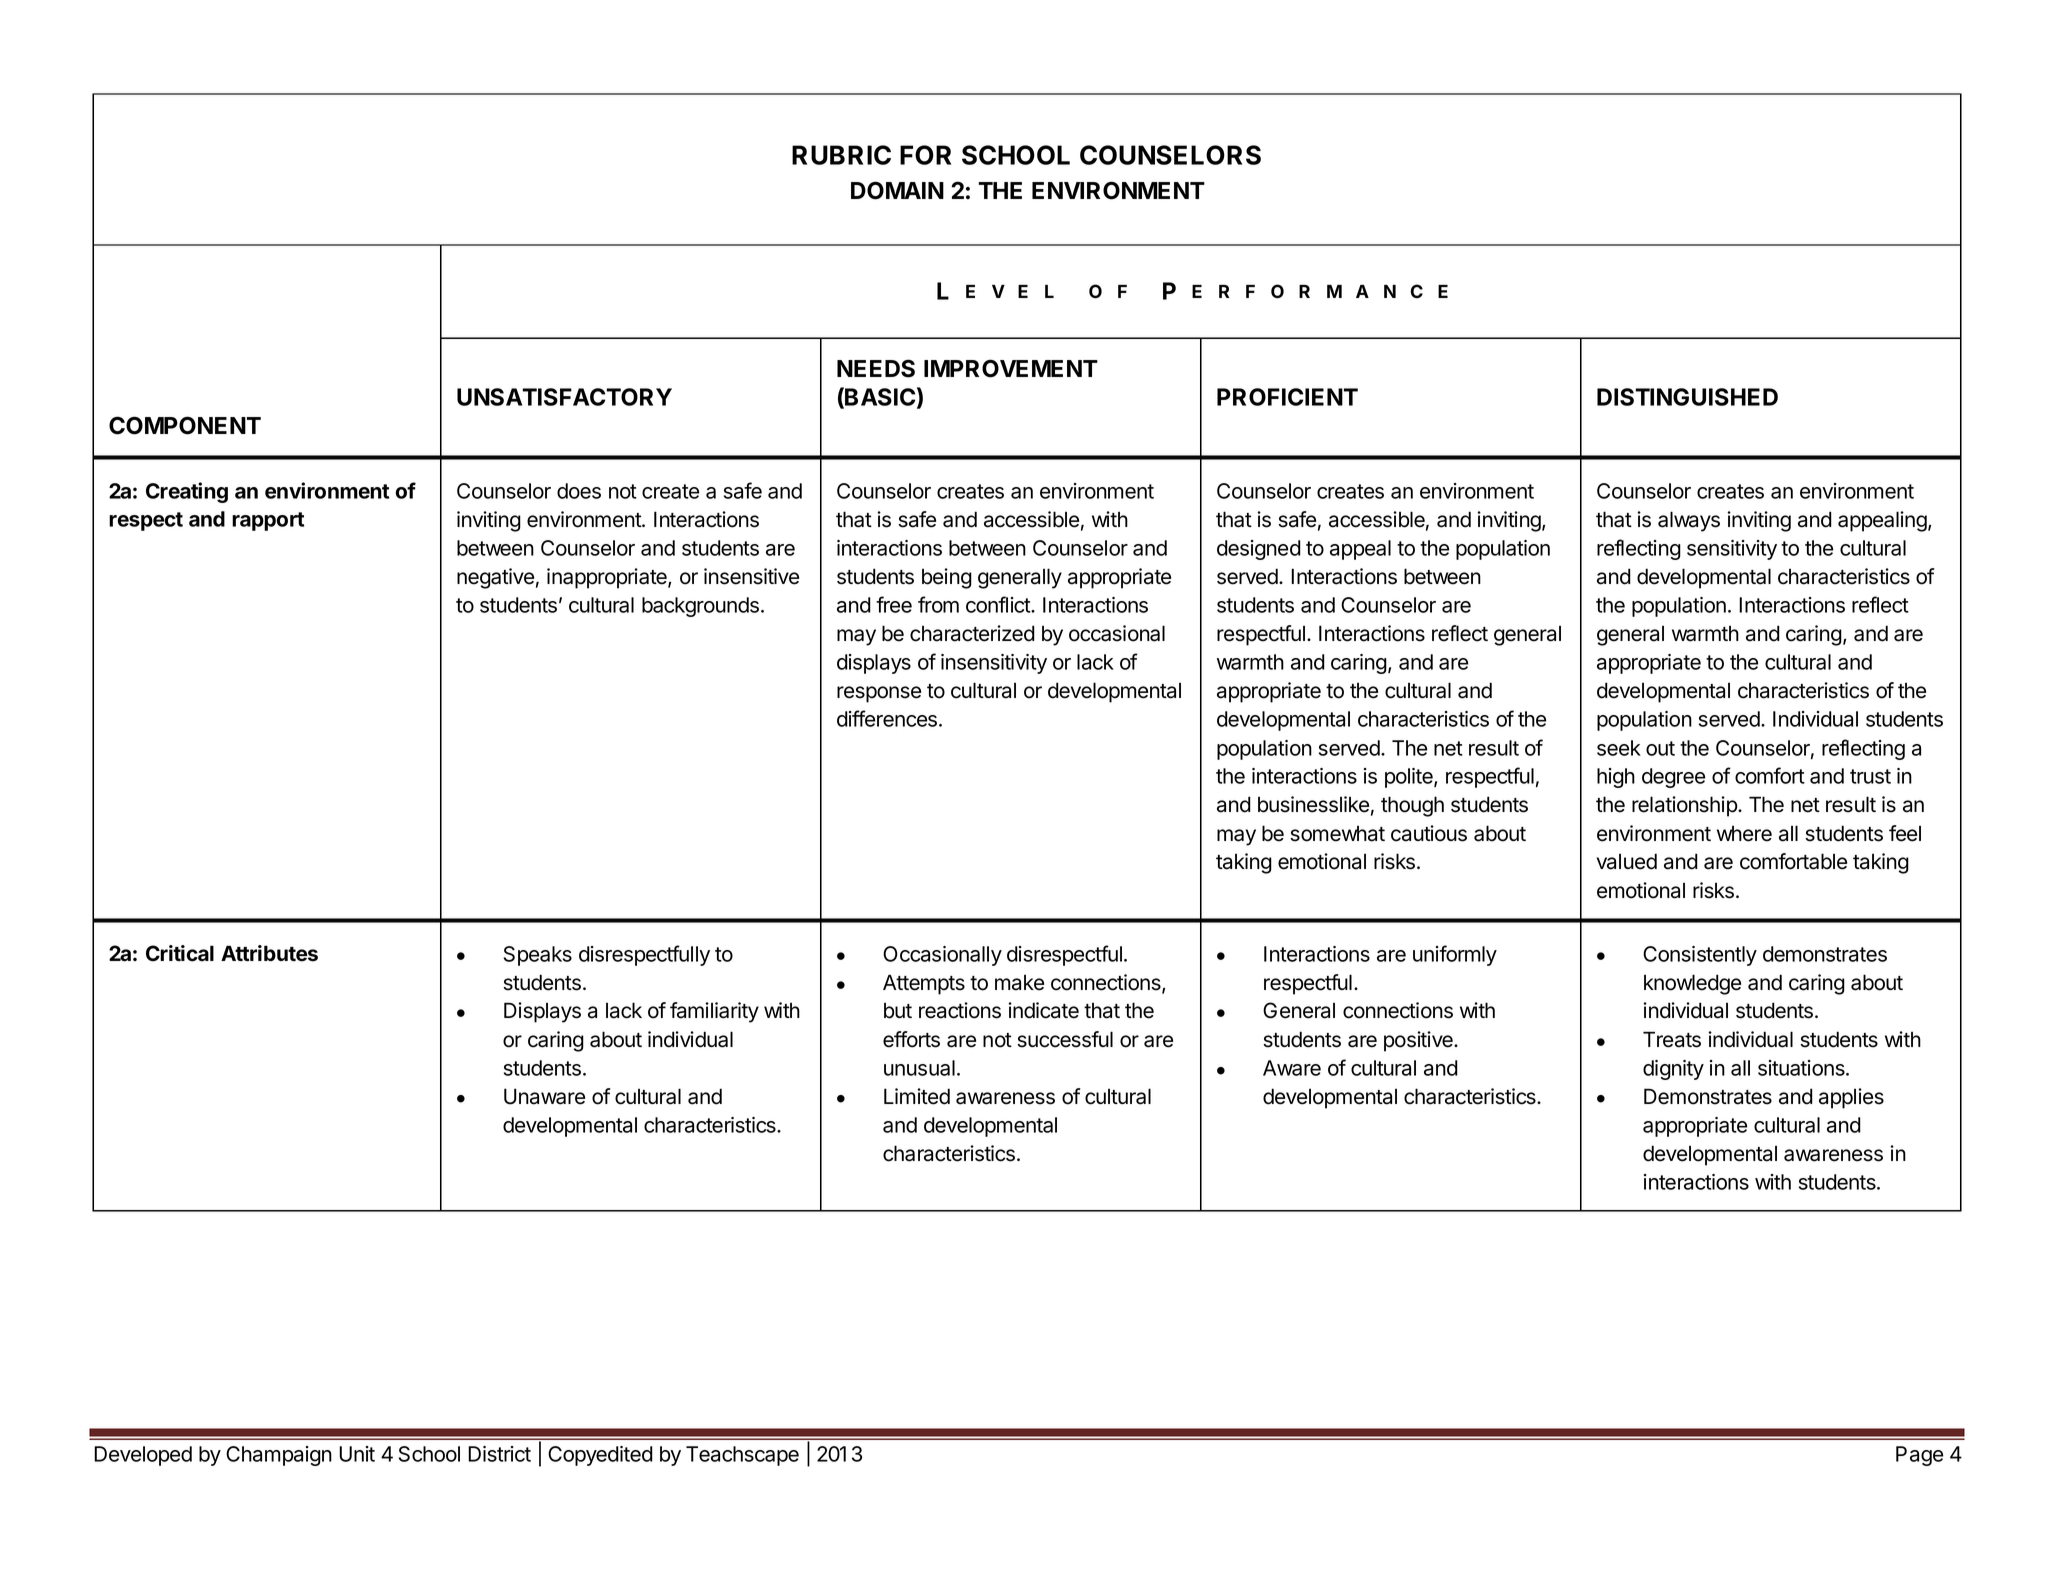 The image size is (2054, 1587). I want to click on differences, so click(888, 718).
